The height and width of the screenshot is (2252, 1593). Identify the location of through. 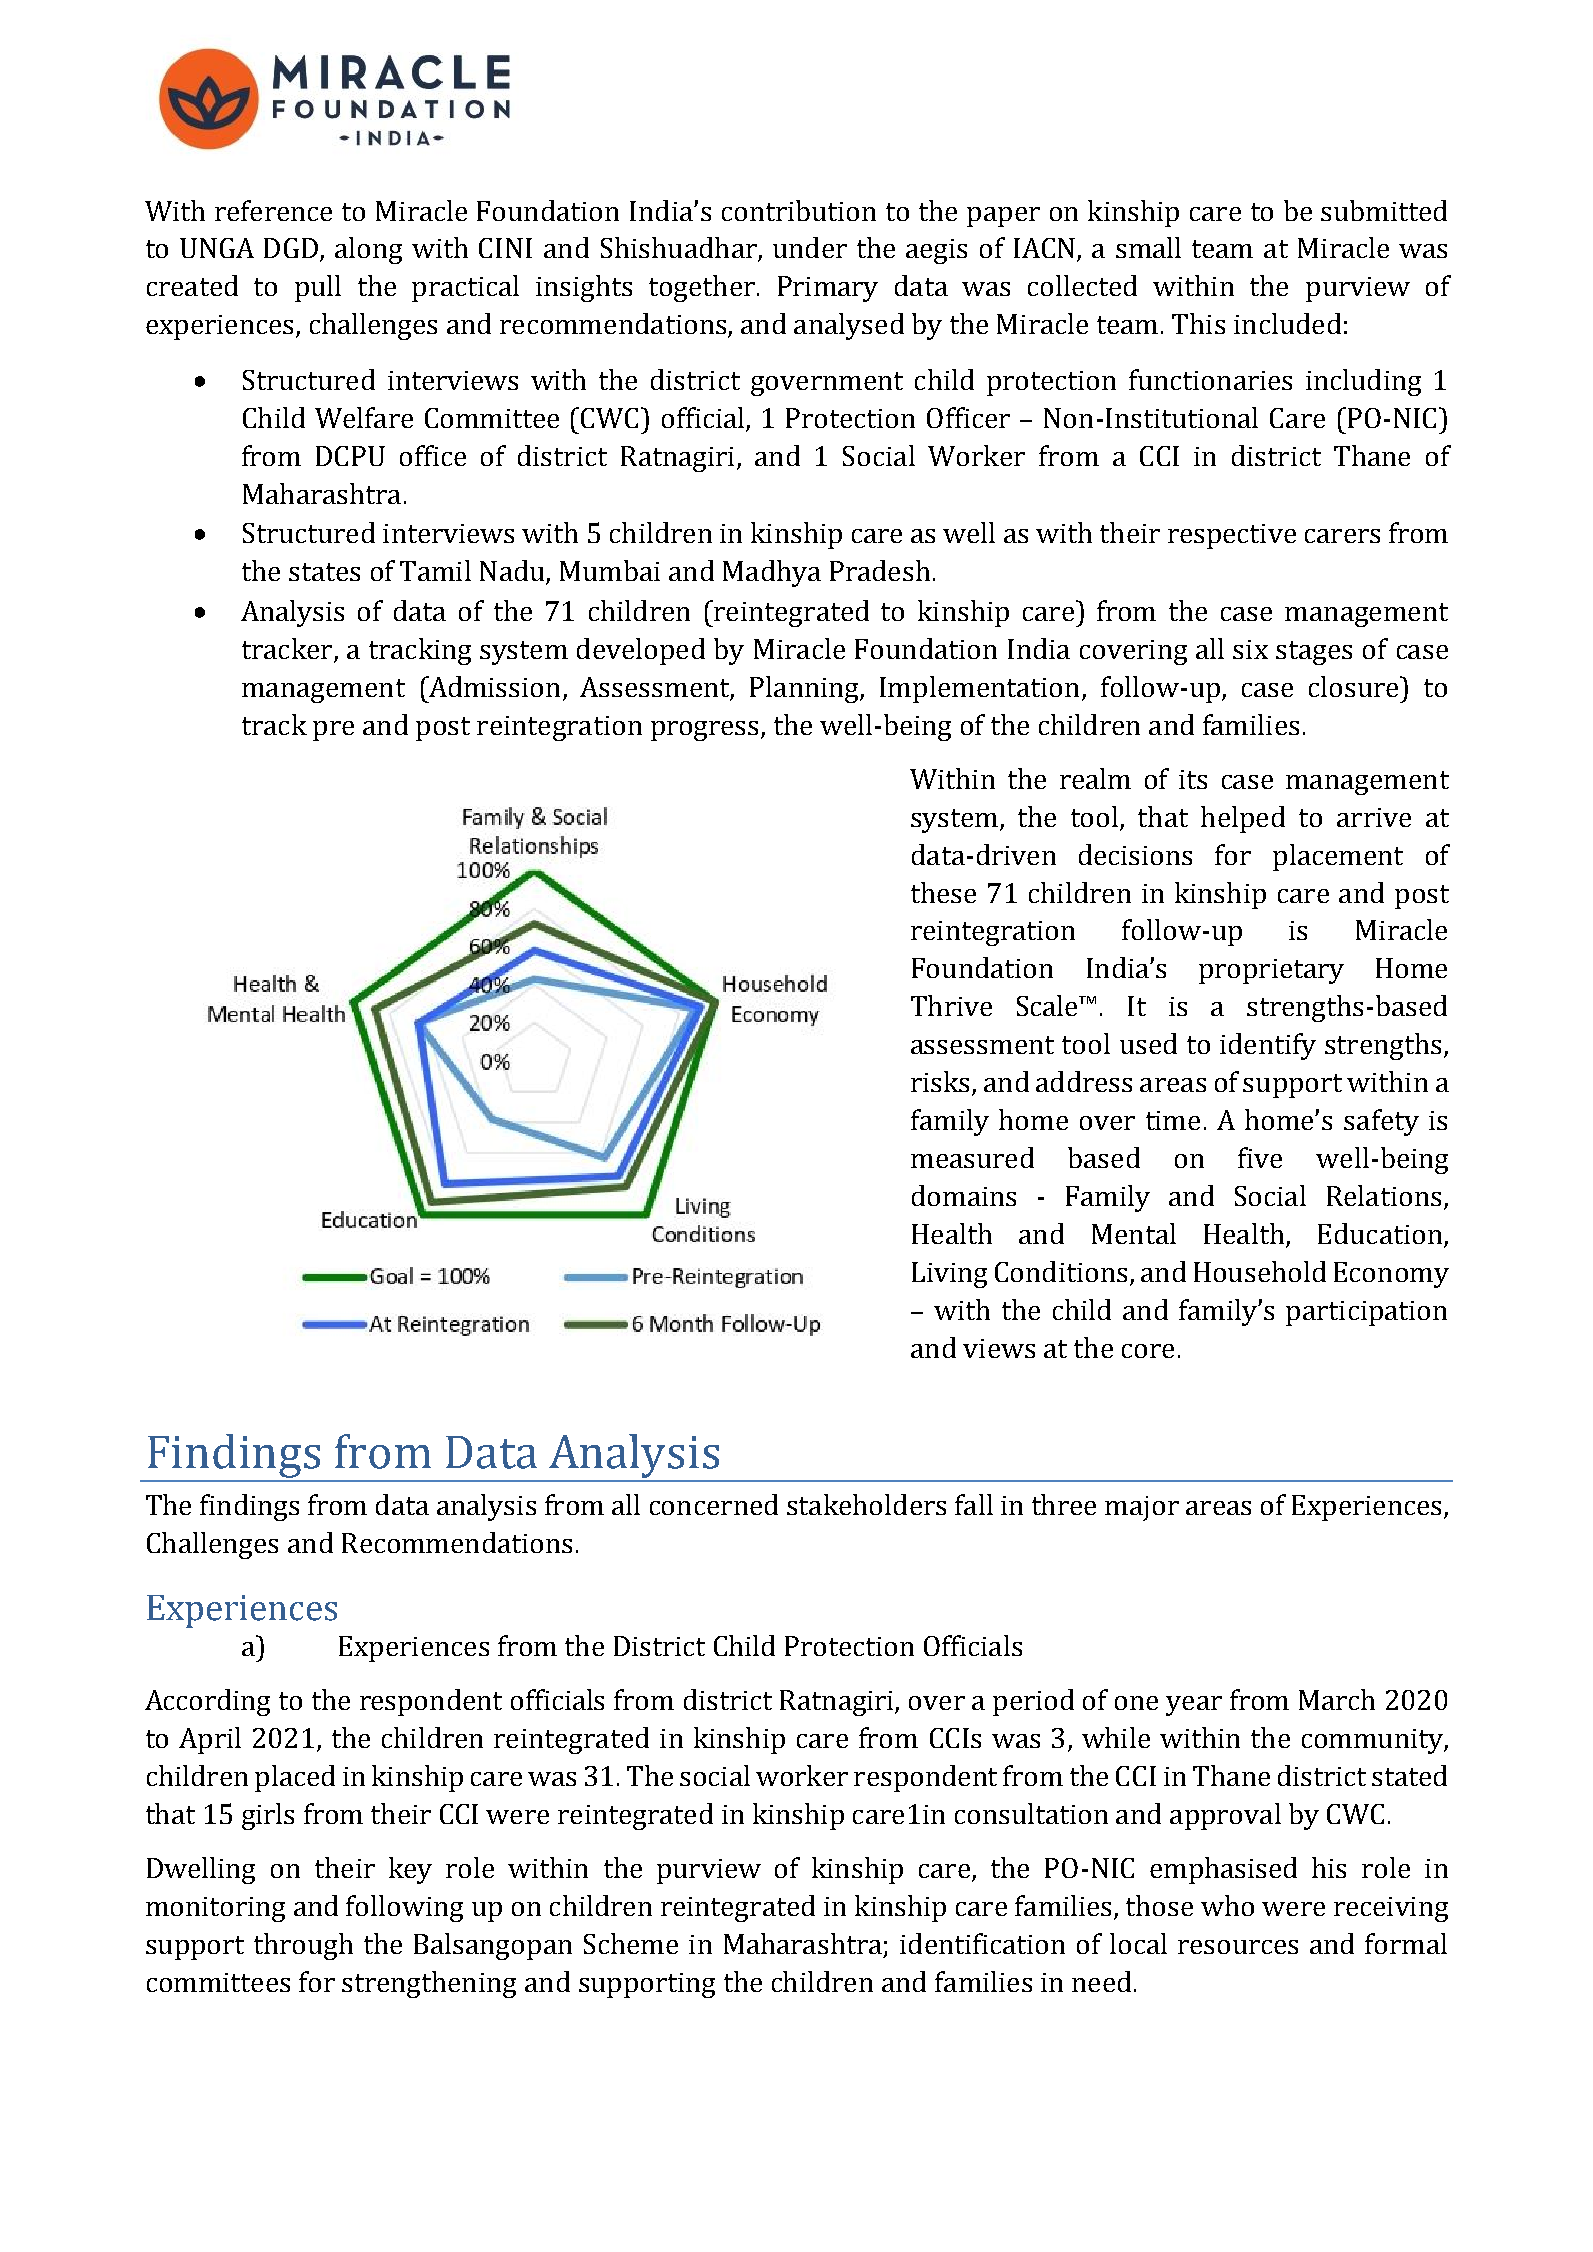
(303, 1946).
